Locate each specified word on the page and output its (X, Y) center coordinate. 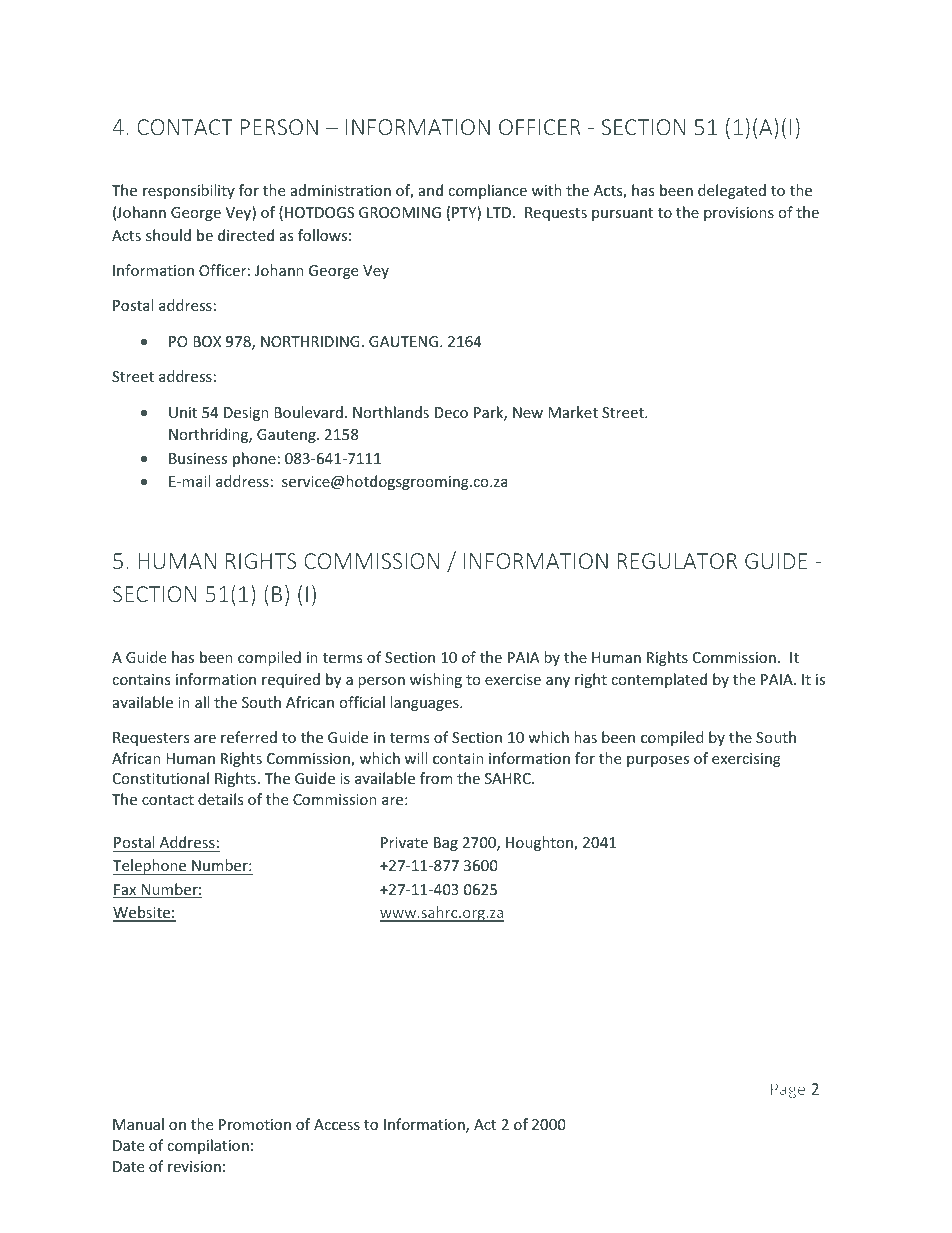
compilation (208, 1146)
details (221, 799)
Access (337, 1124)
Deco (451, 412)
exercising (746, 760)
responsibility (189, 191)
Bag (446, 844)
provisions (739, 214)
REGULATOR (677, 561)
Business (198, 458)
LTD (499, 212)
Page (788, 1090)
